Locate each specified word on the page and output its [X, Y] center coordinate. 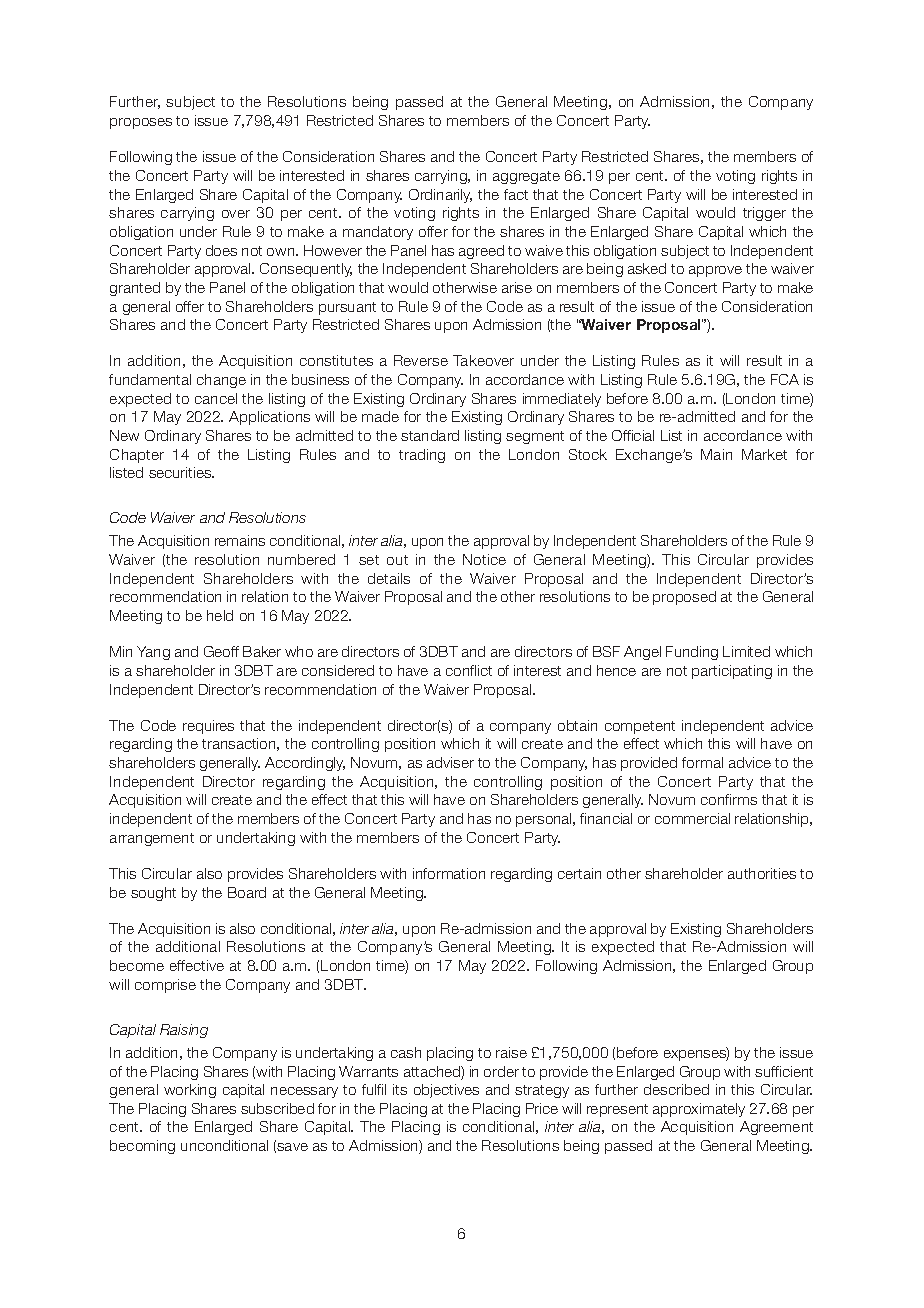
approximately [699, 1110]
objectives [446, 1091]
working [190, 1091]
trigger [764, 214]
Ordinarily [440, 196]
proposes [141, 123]
